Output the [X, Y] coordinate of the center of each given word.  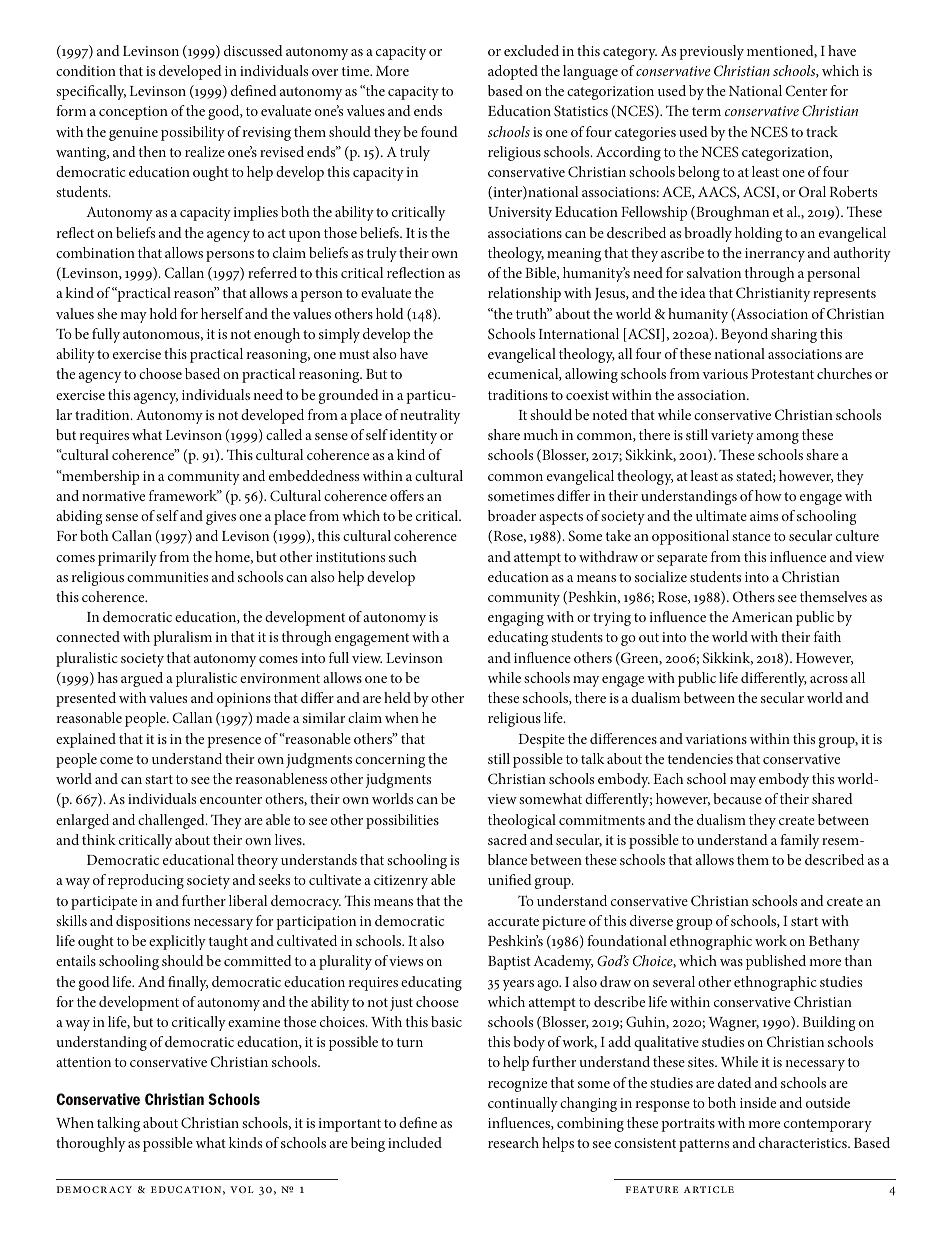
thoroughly [90, 1144]
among [777, 438]
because [737, 798]
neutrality [430, 416]
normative [113, 496]
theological [522, 821]
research [513, 1142]
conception [133, 113]
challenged [172, 821]
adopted [513, 72]
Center [806, 90]
